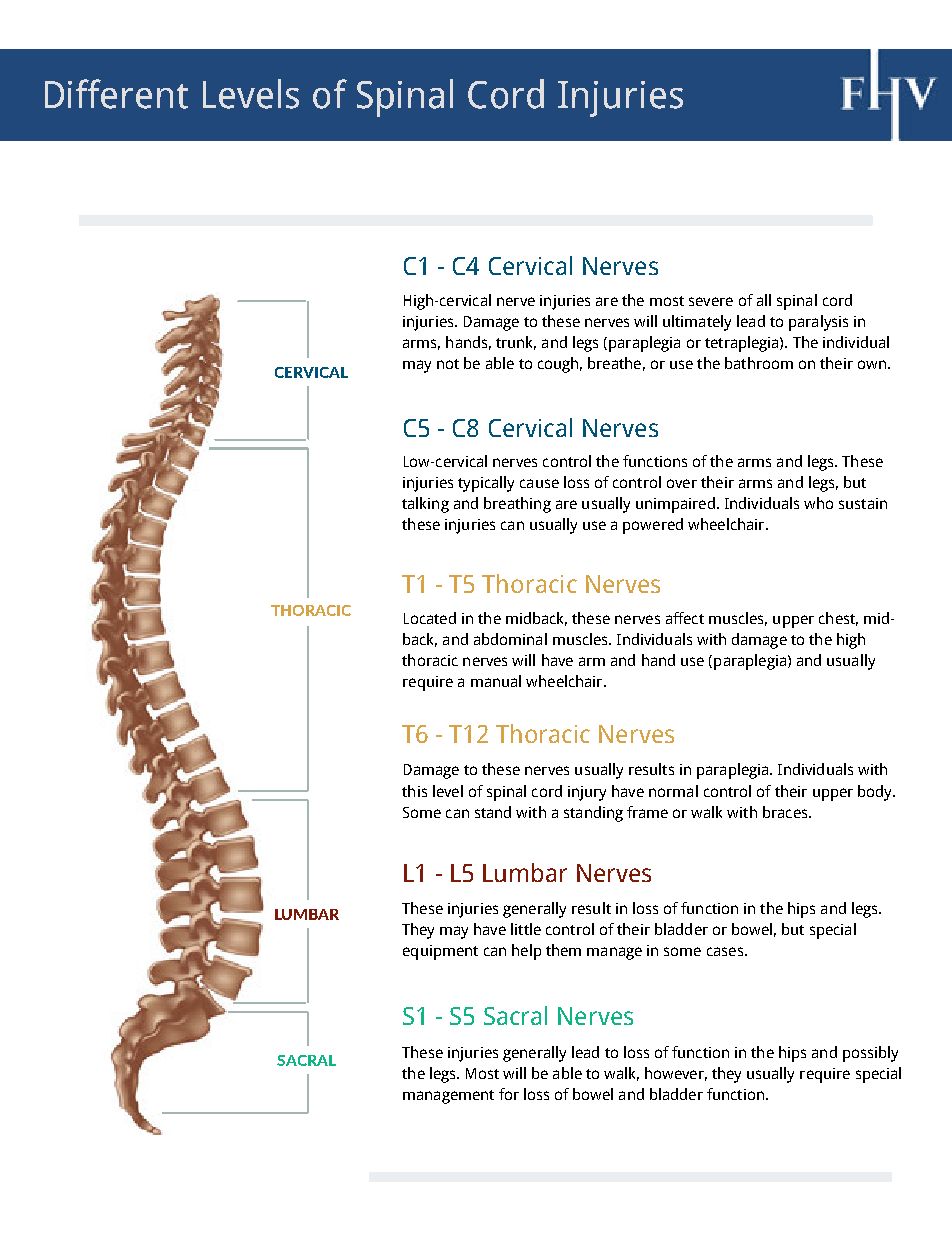  Describe the element at coordinates (440, 952) in the screenshot. I see `equipment` at that location.
